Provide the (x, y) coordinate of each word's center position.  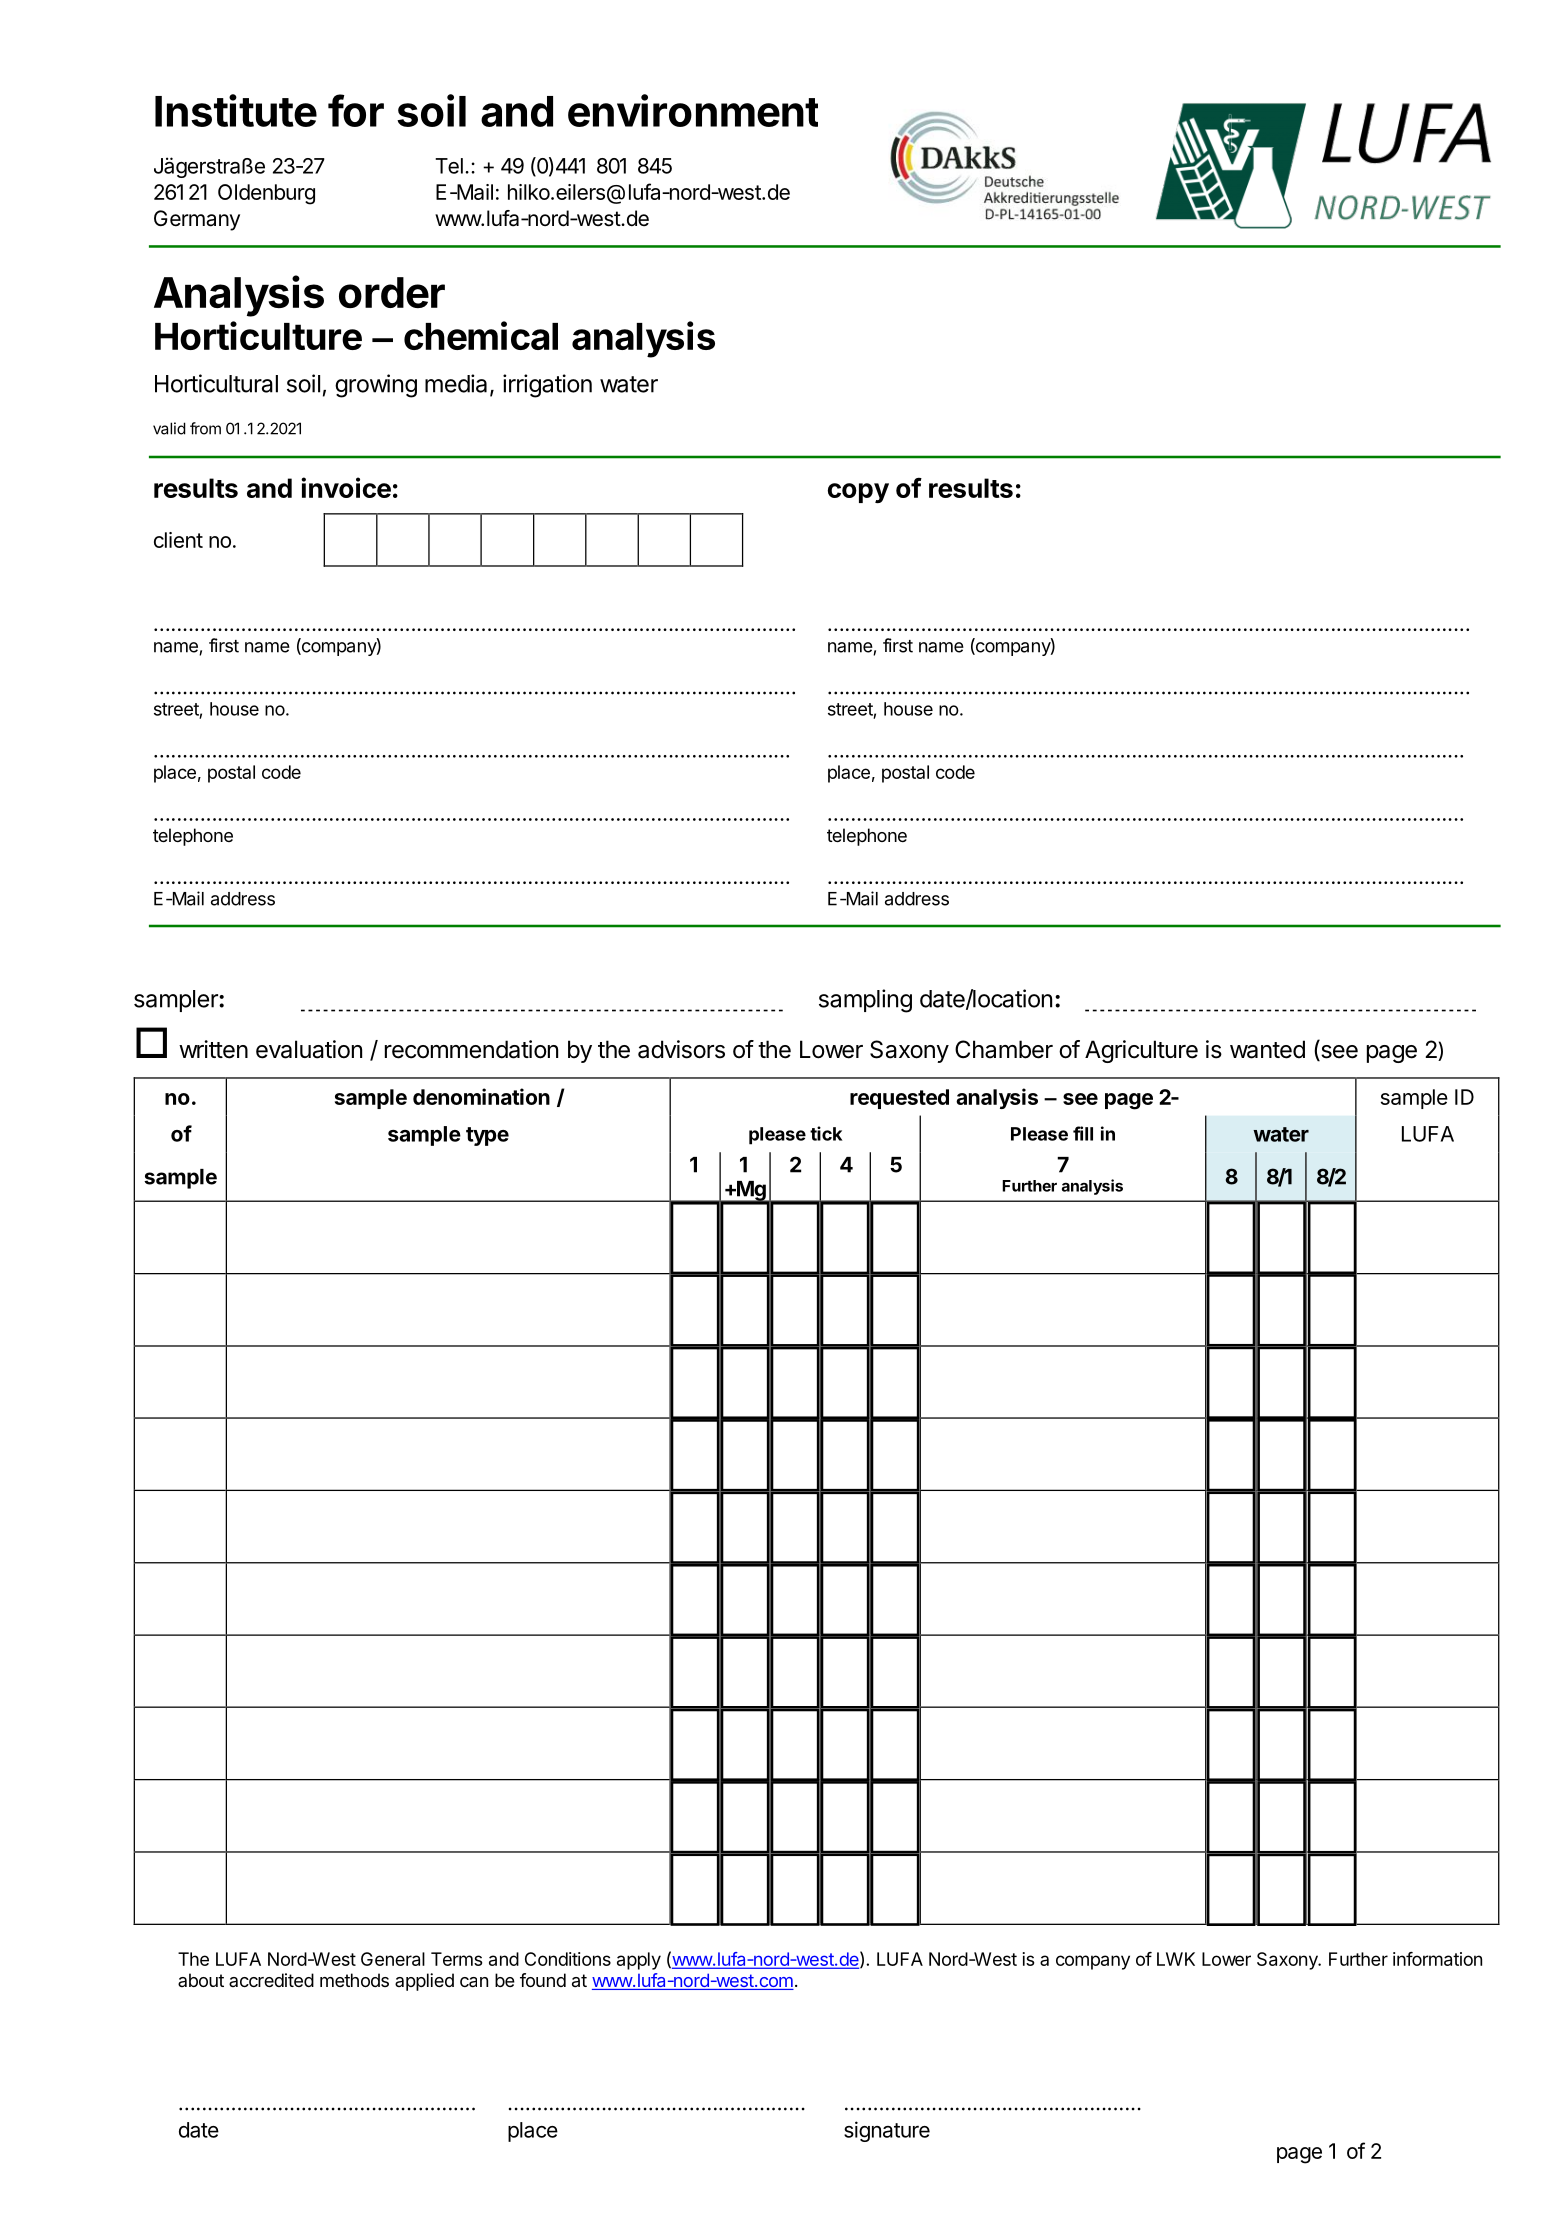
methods (354, 1980)
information (1437, 1959)
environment (693, 110)
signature (887, 2131)
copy (858, 493)
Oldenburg (266, 194)
